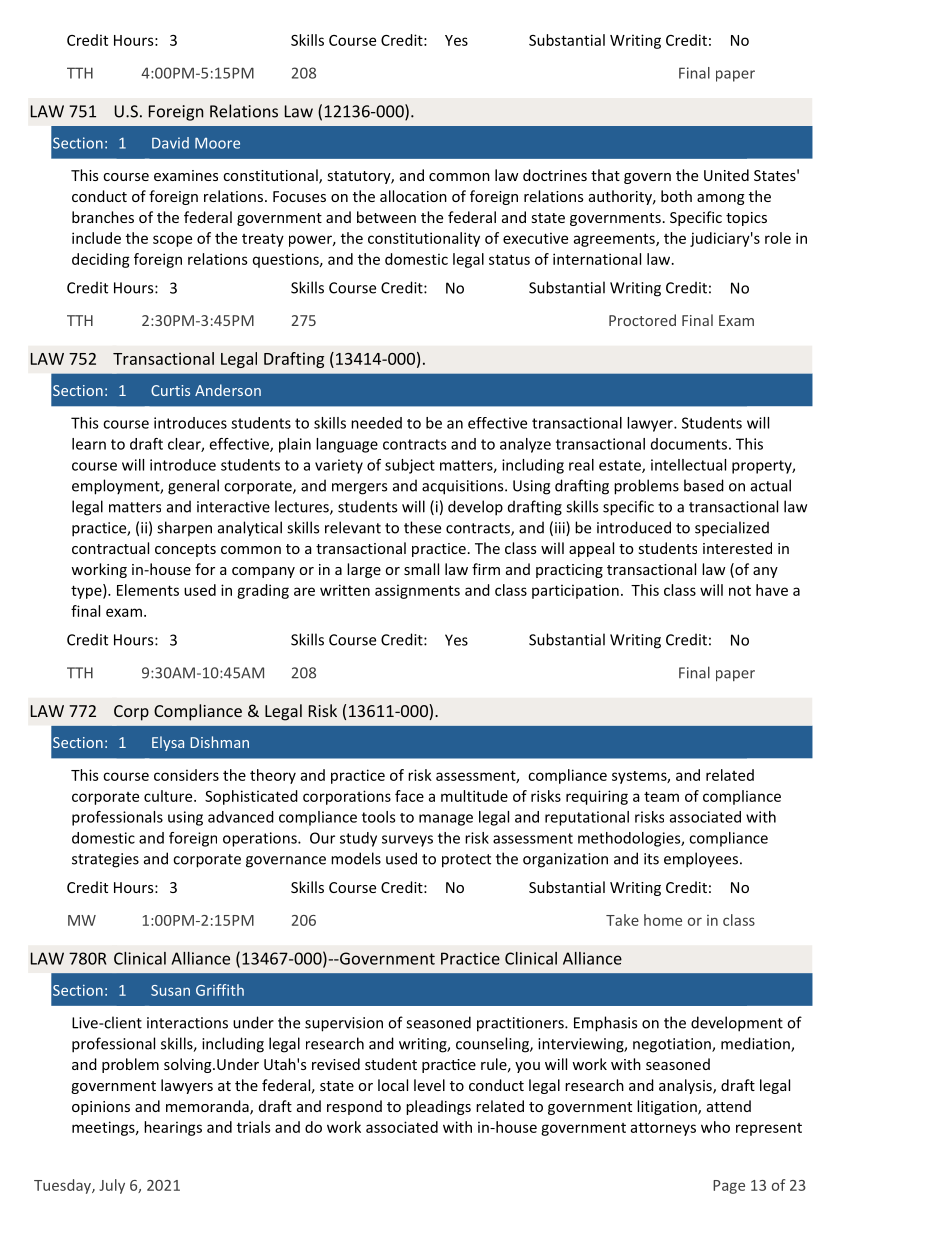  Describe the element at coordinates (173, 1128) in the screenshot. I see `hearings` at that location.
